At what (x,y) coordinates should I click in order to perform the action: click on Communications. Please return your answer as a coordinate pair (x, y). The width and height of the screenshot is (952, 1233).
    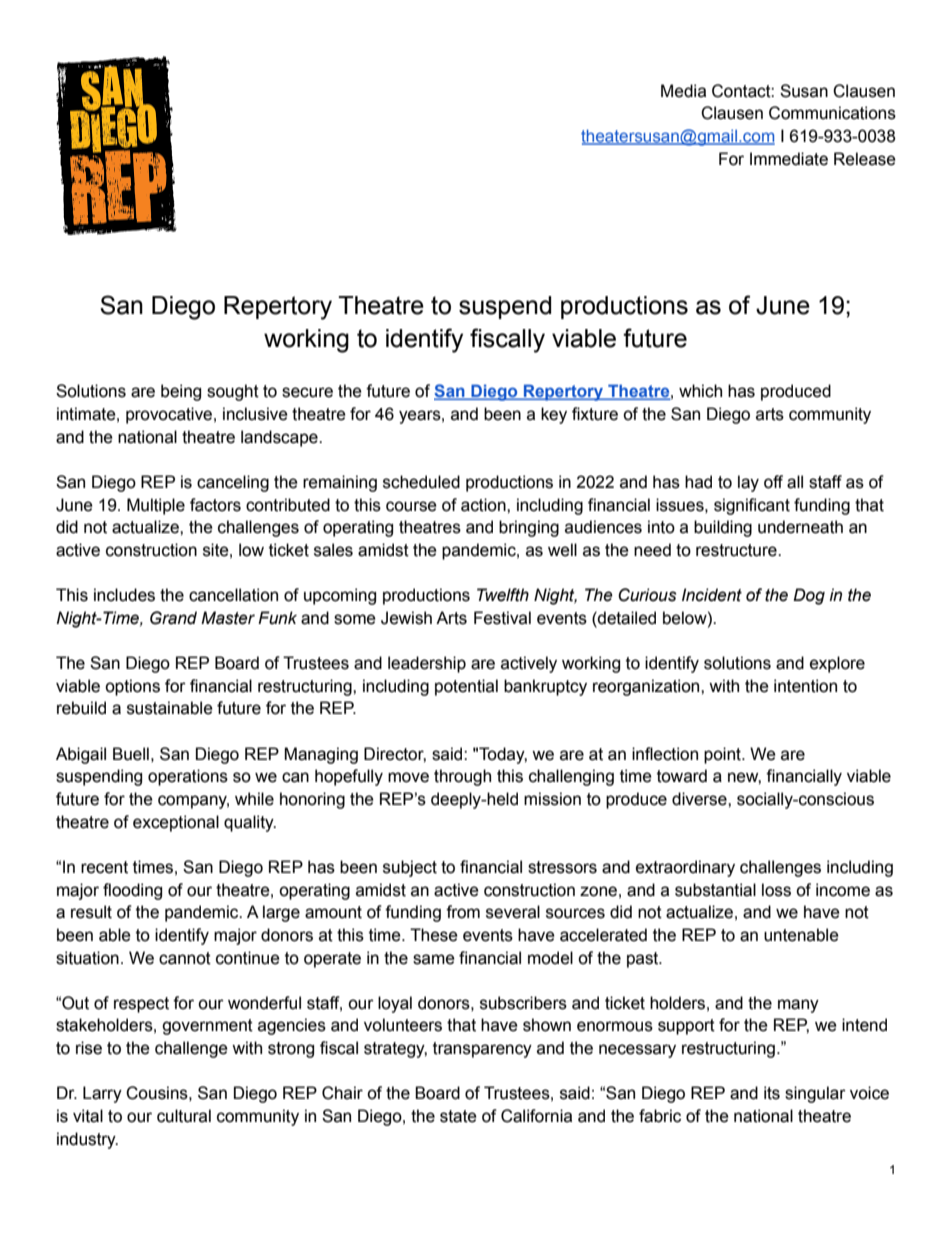
    Looking at the image, I should click on (832, 113).
